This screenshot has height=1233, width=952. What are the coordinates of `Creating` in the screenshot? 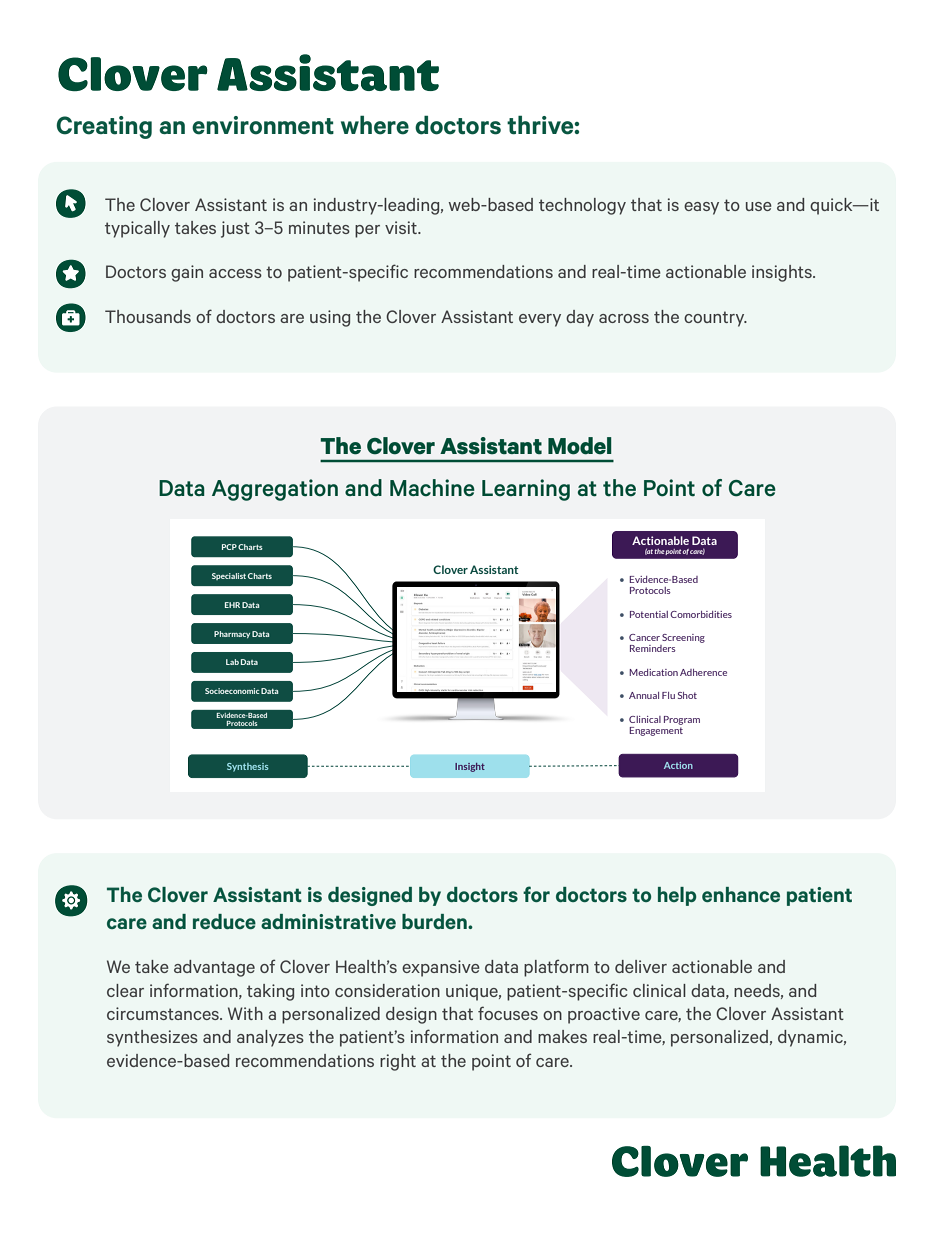 It's located at (104, 127).
